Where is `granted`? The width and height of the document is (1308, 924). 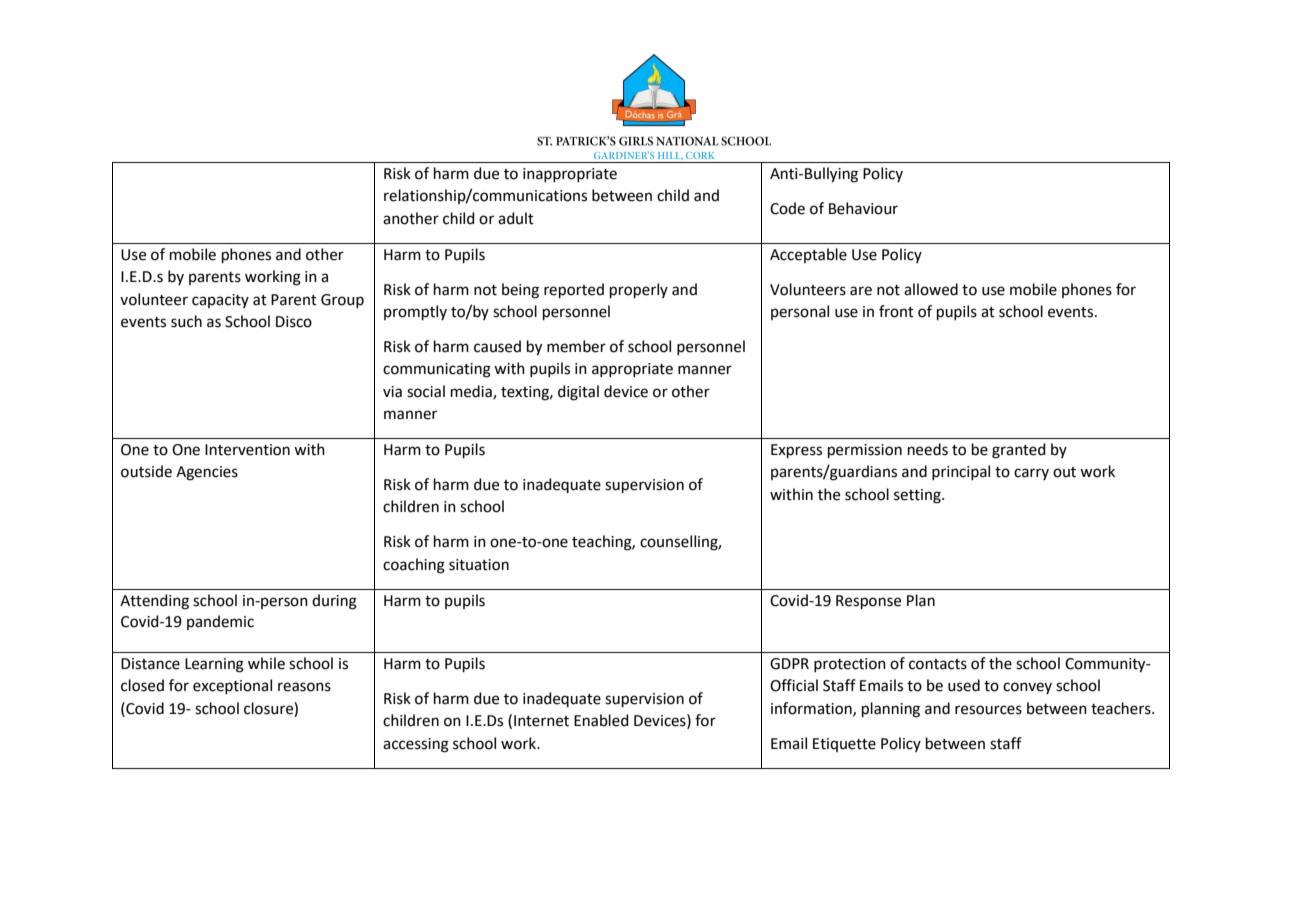 granted is located at coordinates (1019, 451).
